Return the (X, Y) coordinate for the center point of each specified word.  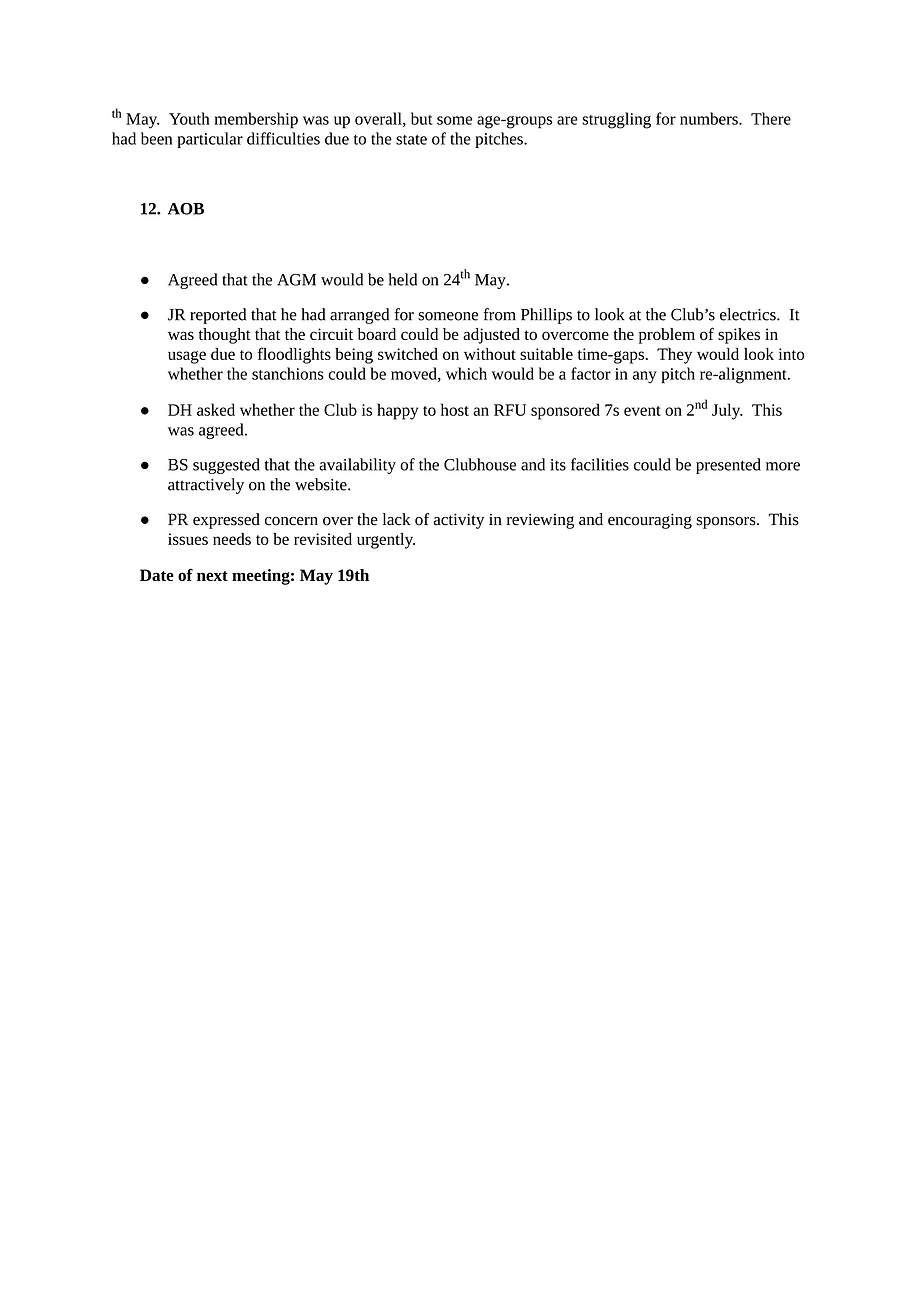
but (421, 118)
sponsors (727, 523)
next (212, 576)
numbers (710, 118)
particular (210, 140)
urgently (386, 541)
